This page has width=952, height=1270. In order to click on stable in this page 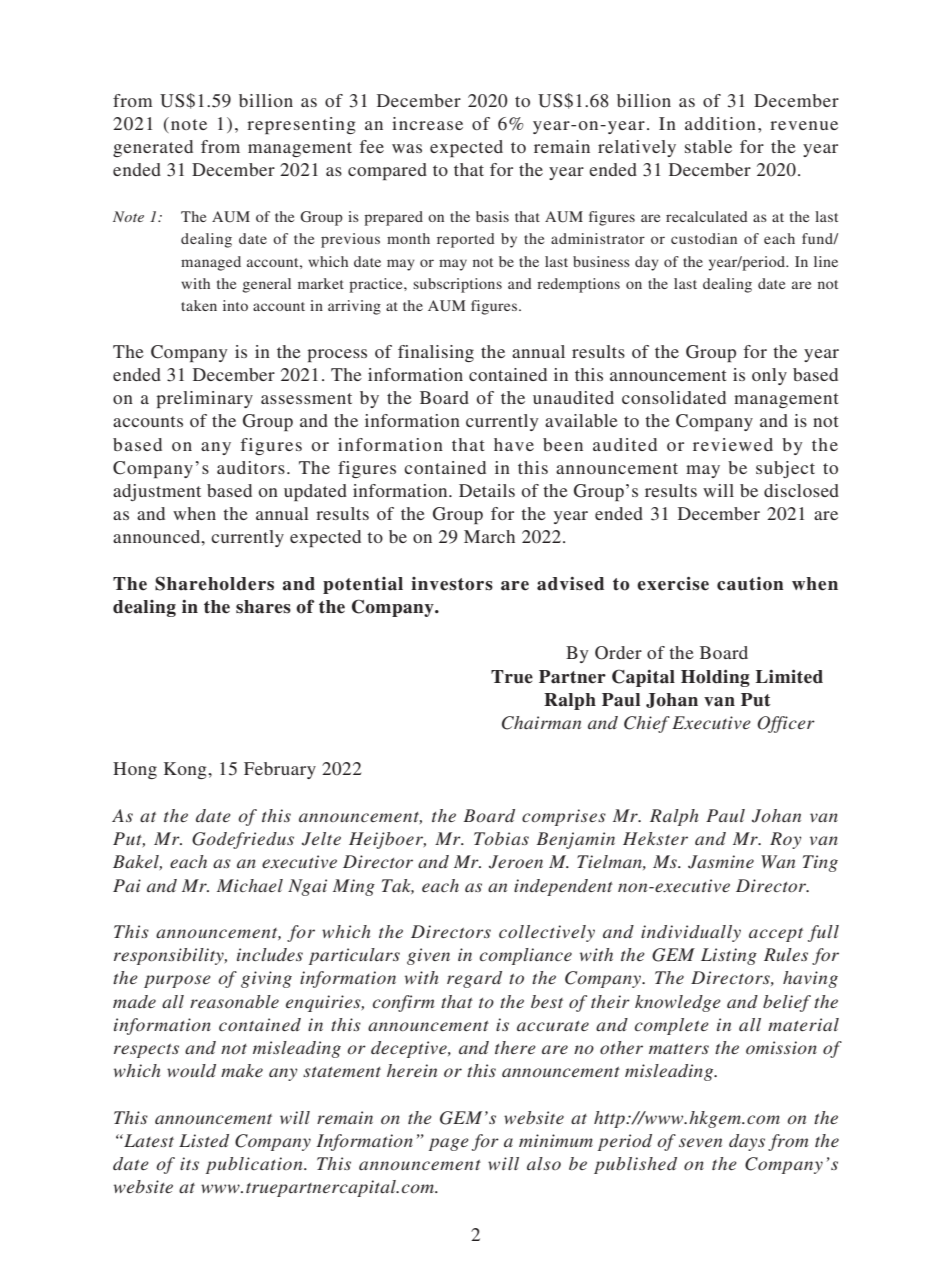, I will do `click(708, 146)`.
